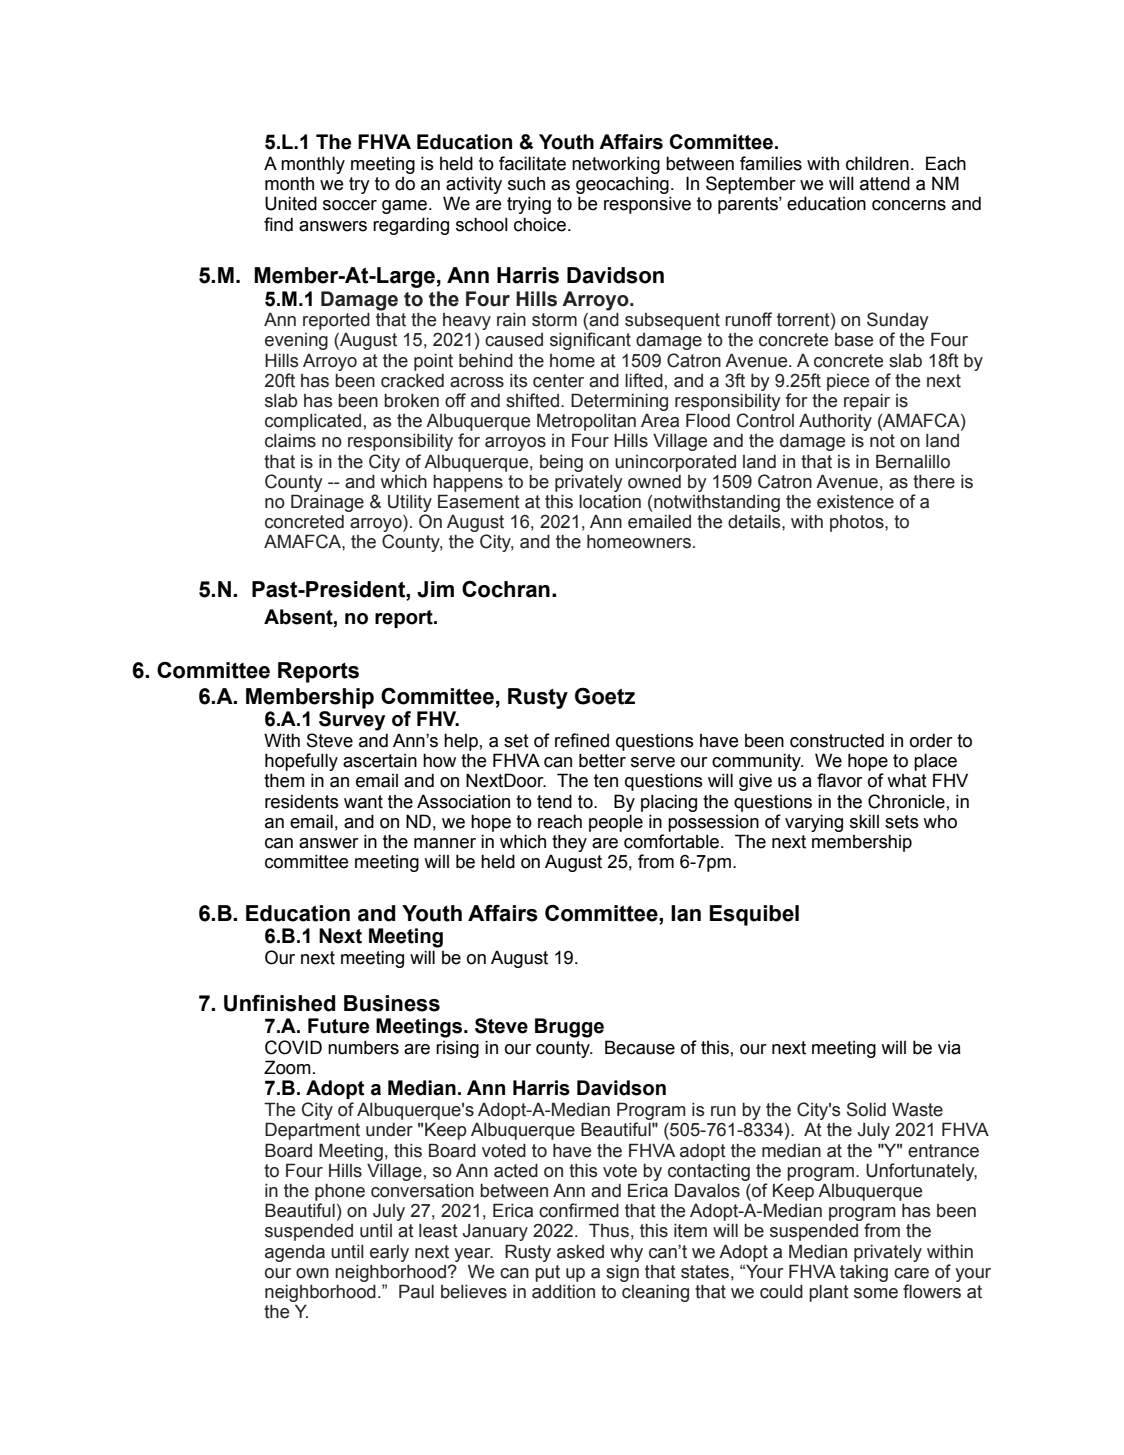 This page has width=1124, height=1455. I want to click on skill, so click(864, 821).
